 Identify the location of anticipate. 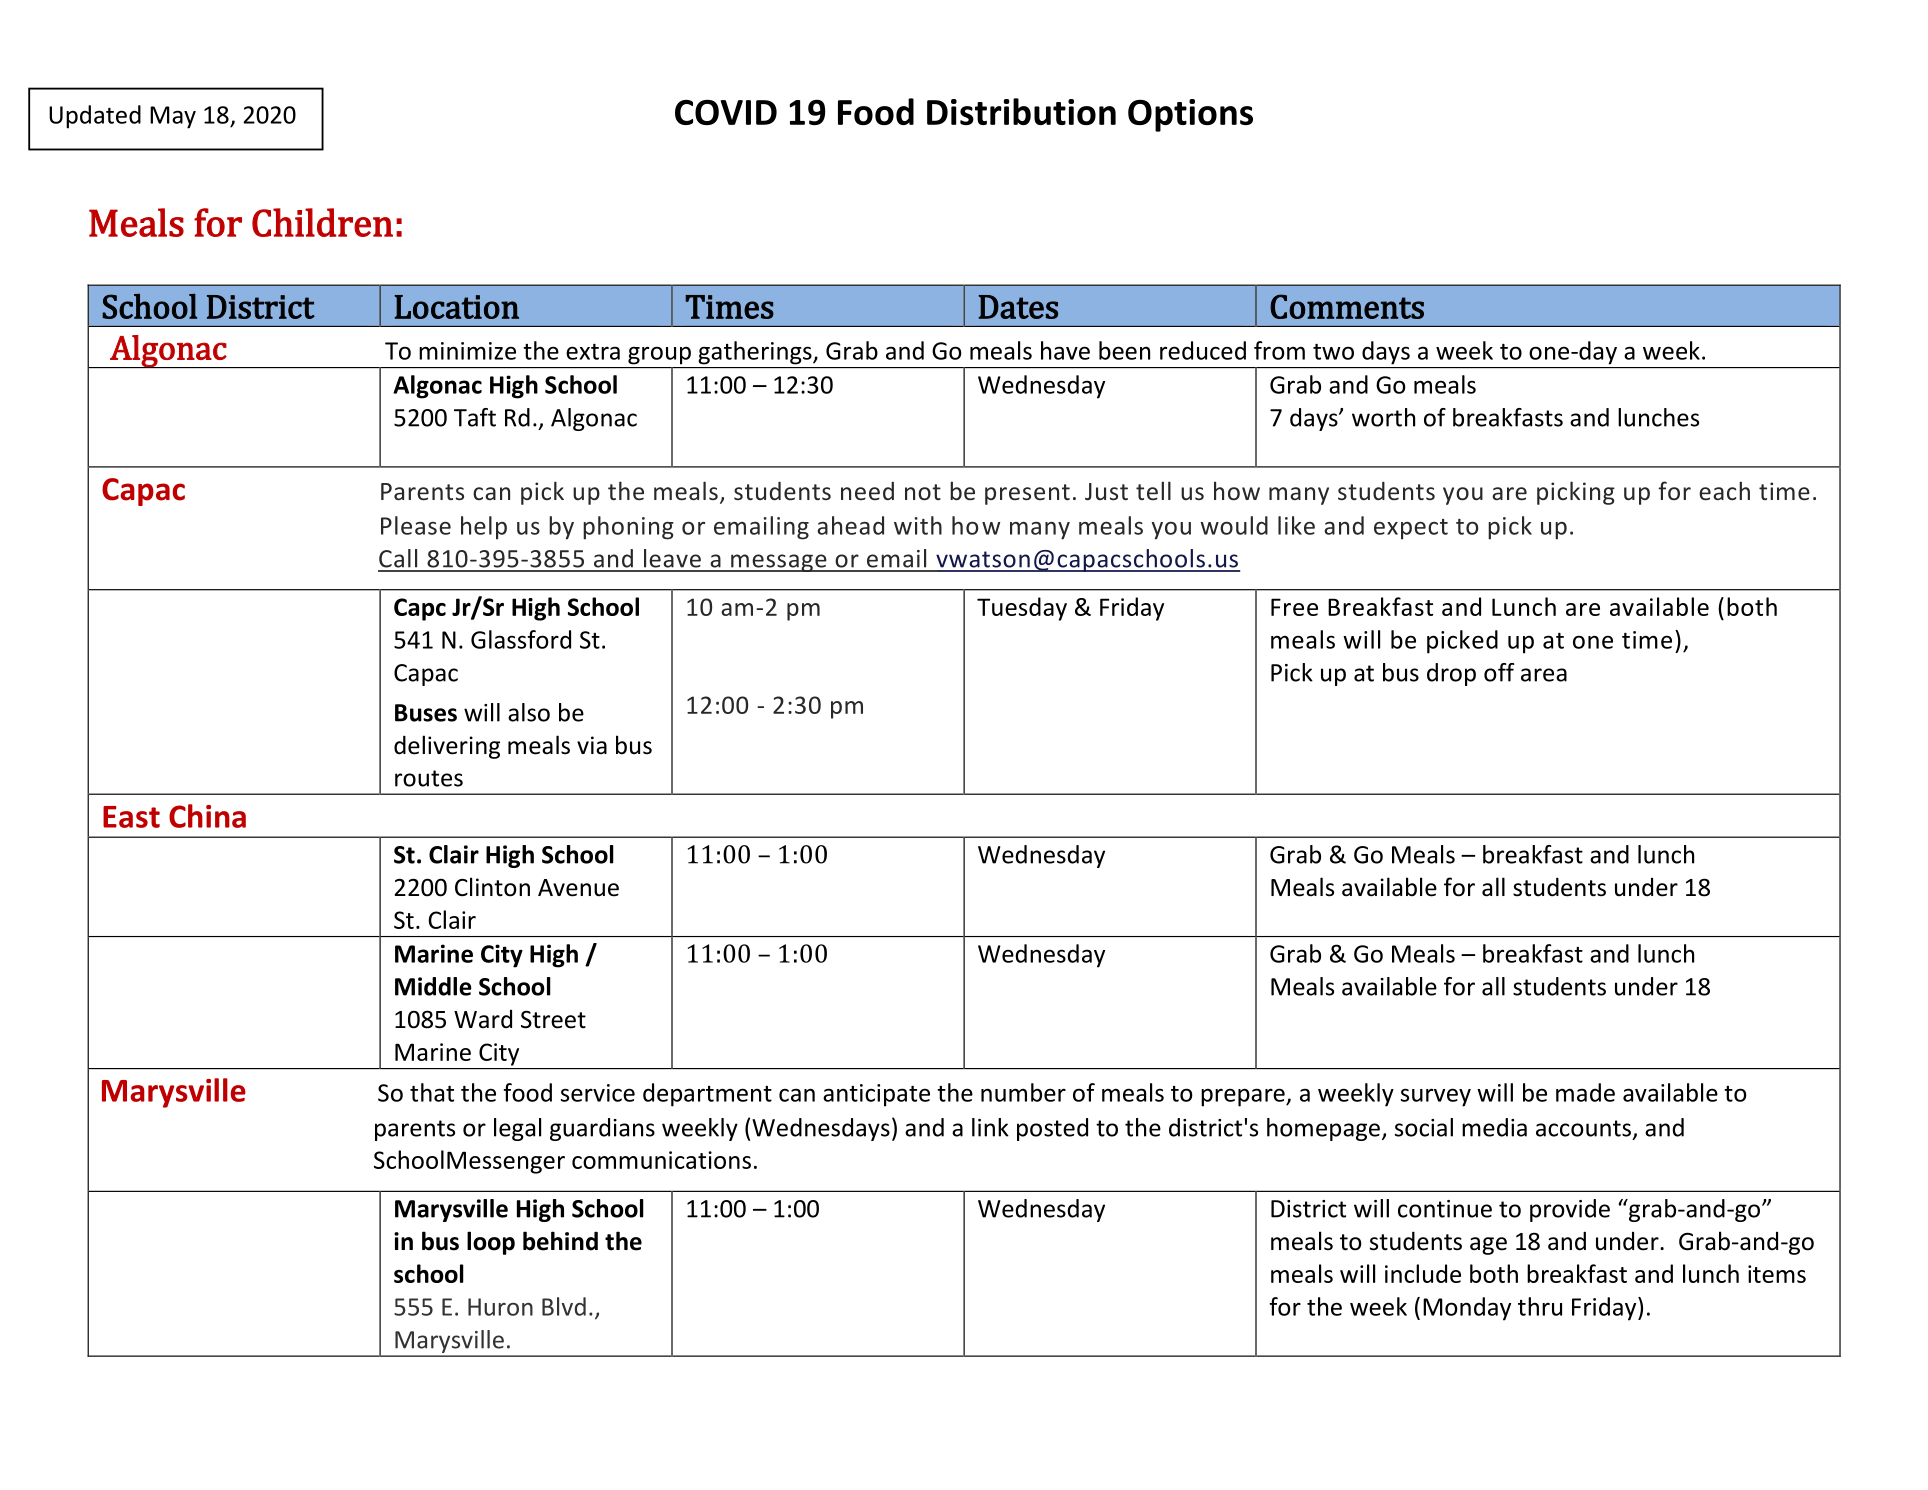
(876, 1095).
